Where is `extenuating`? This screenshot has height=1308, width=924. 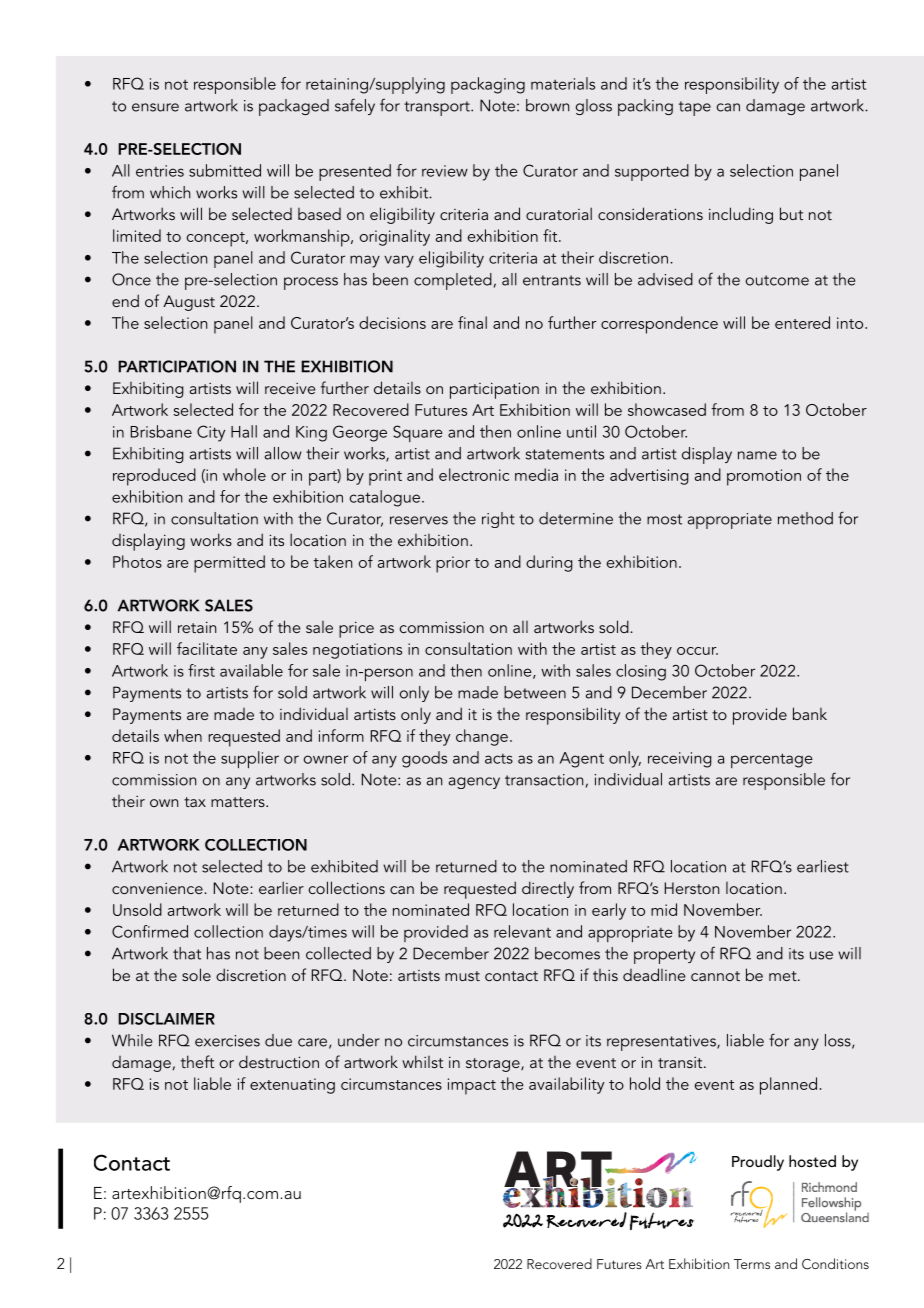 extenuating is located at coordinates (292, 1086).
